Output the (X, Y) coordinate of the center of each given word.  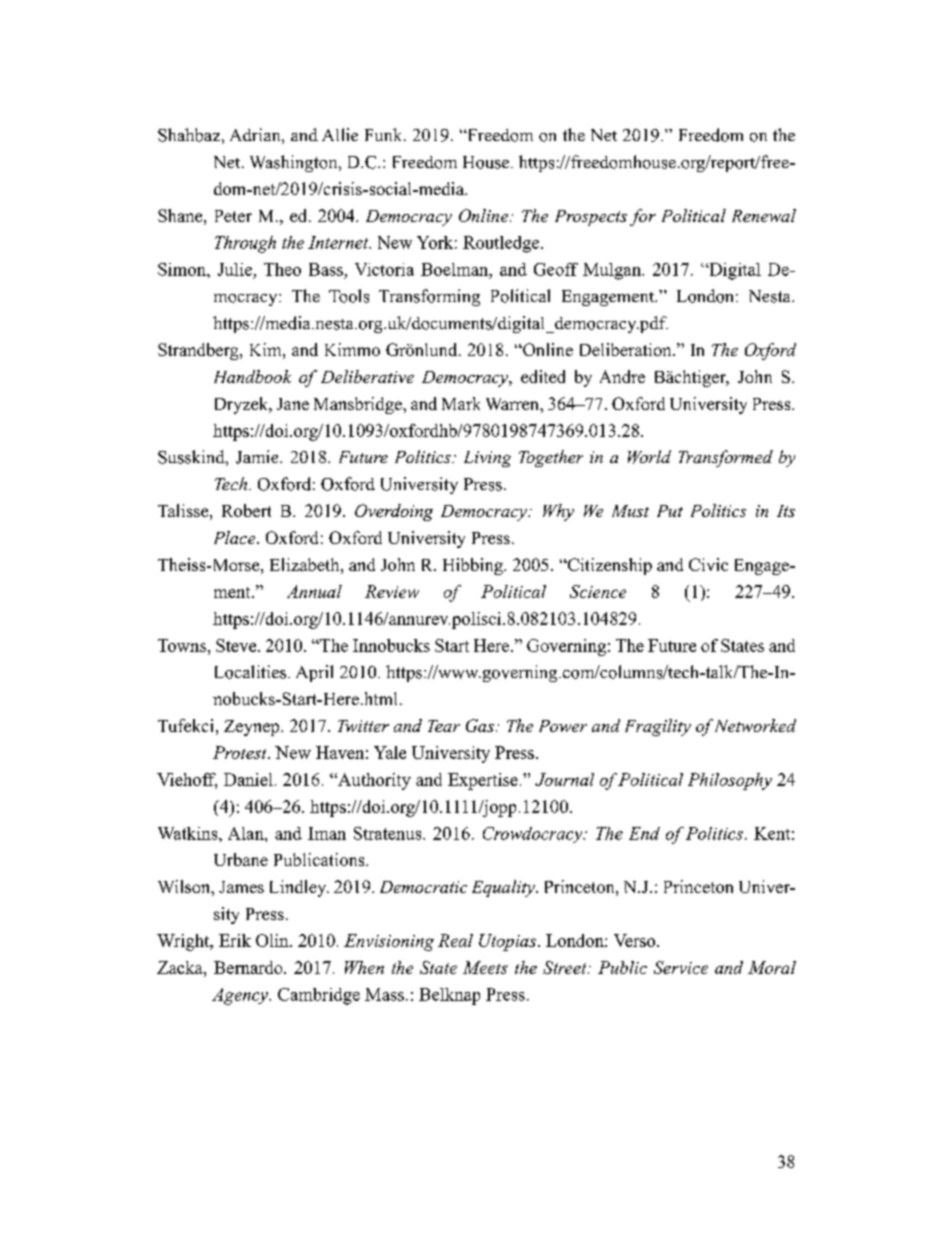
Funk (385, 134)
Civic (708, 564)
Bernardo (249, 967)
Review (392, 591)
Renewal (764, 215)
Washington (295, 163)
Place (236, 537)
